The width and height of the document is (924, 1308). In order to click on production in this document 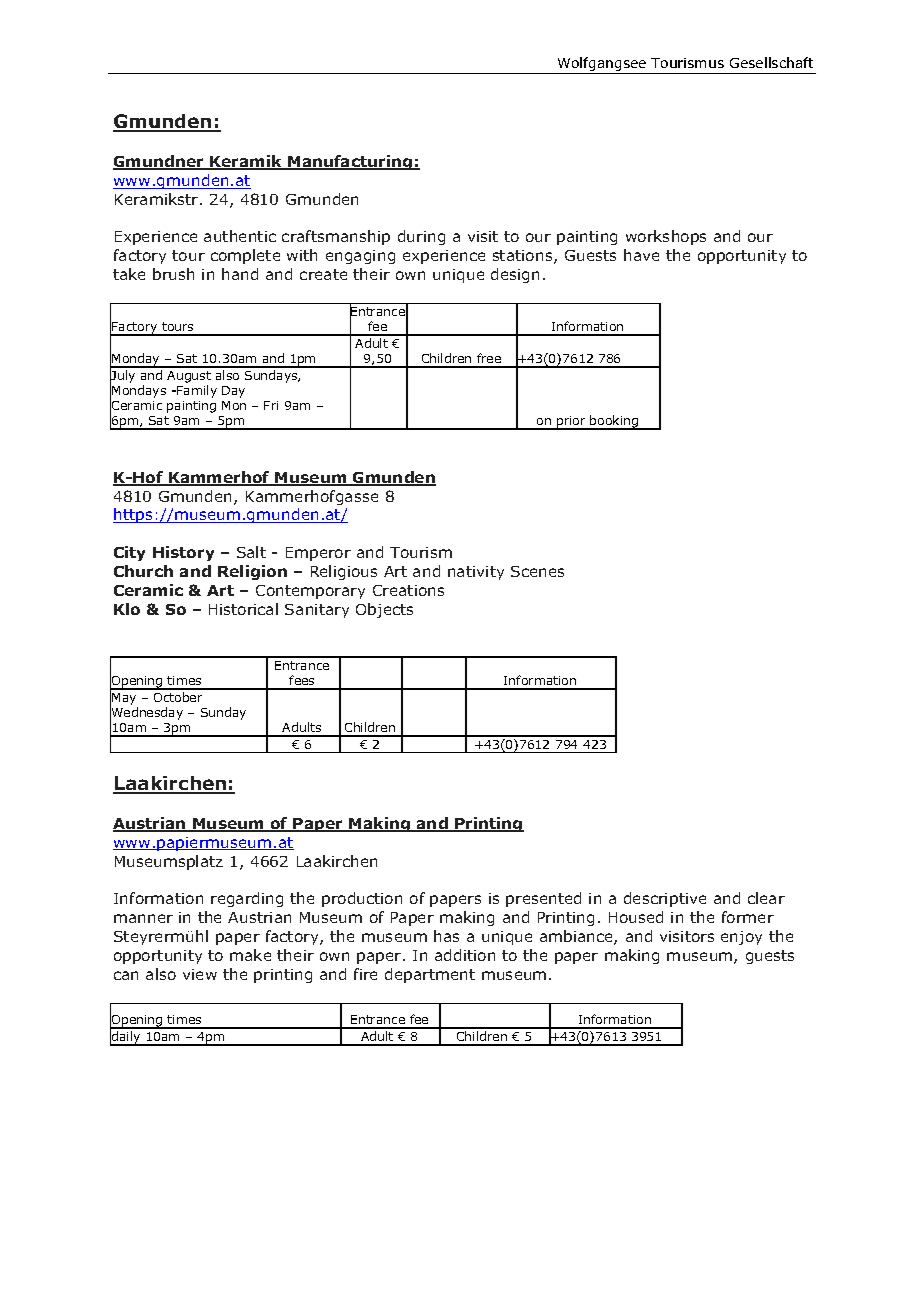, I will do `click(362, 899)`.
